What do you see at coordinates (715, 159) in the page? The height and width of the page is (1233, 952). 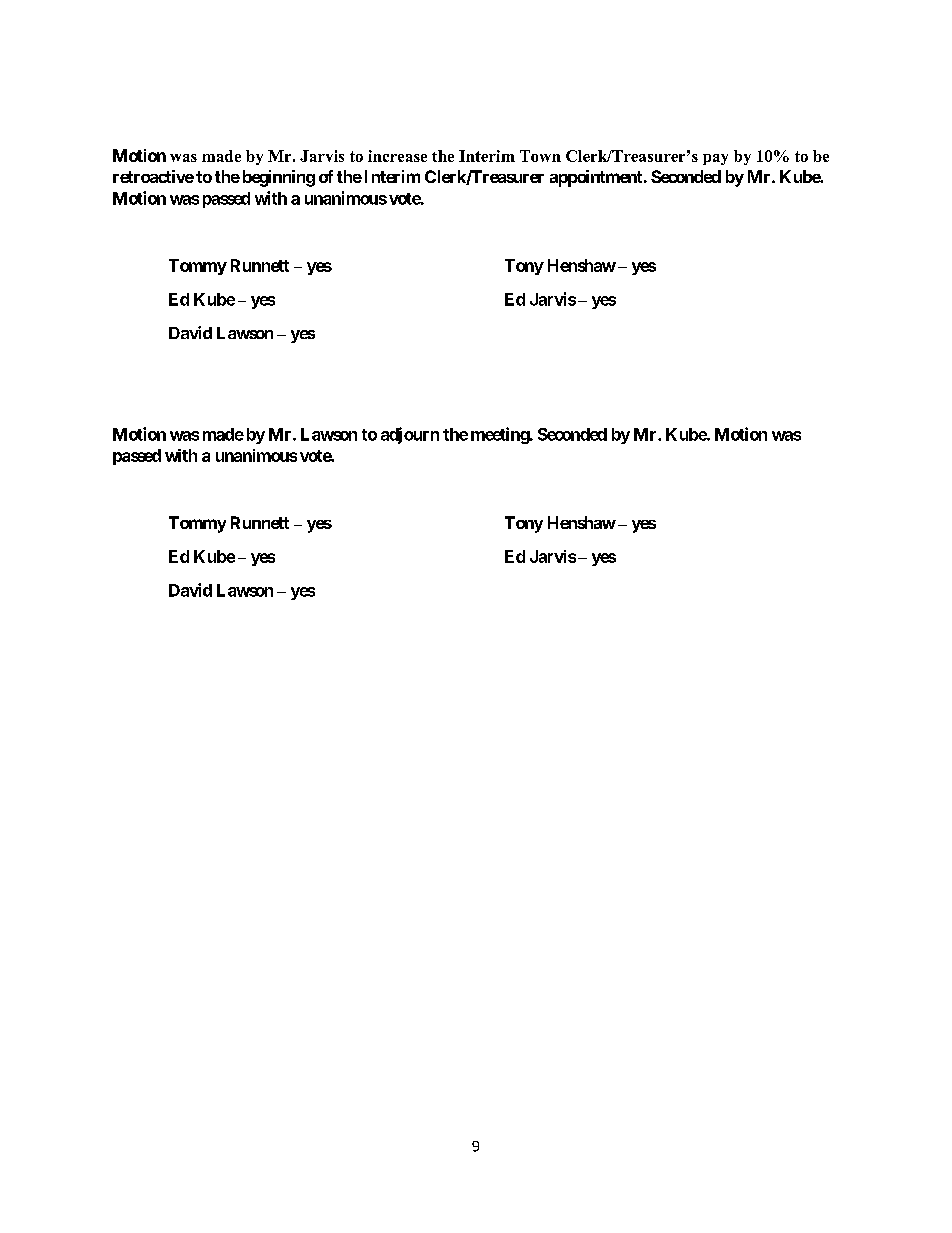 I see `pay` at bounding box center [715, 159].
